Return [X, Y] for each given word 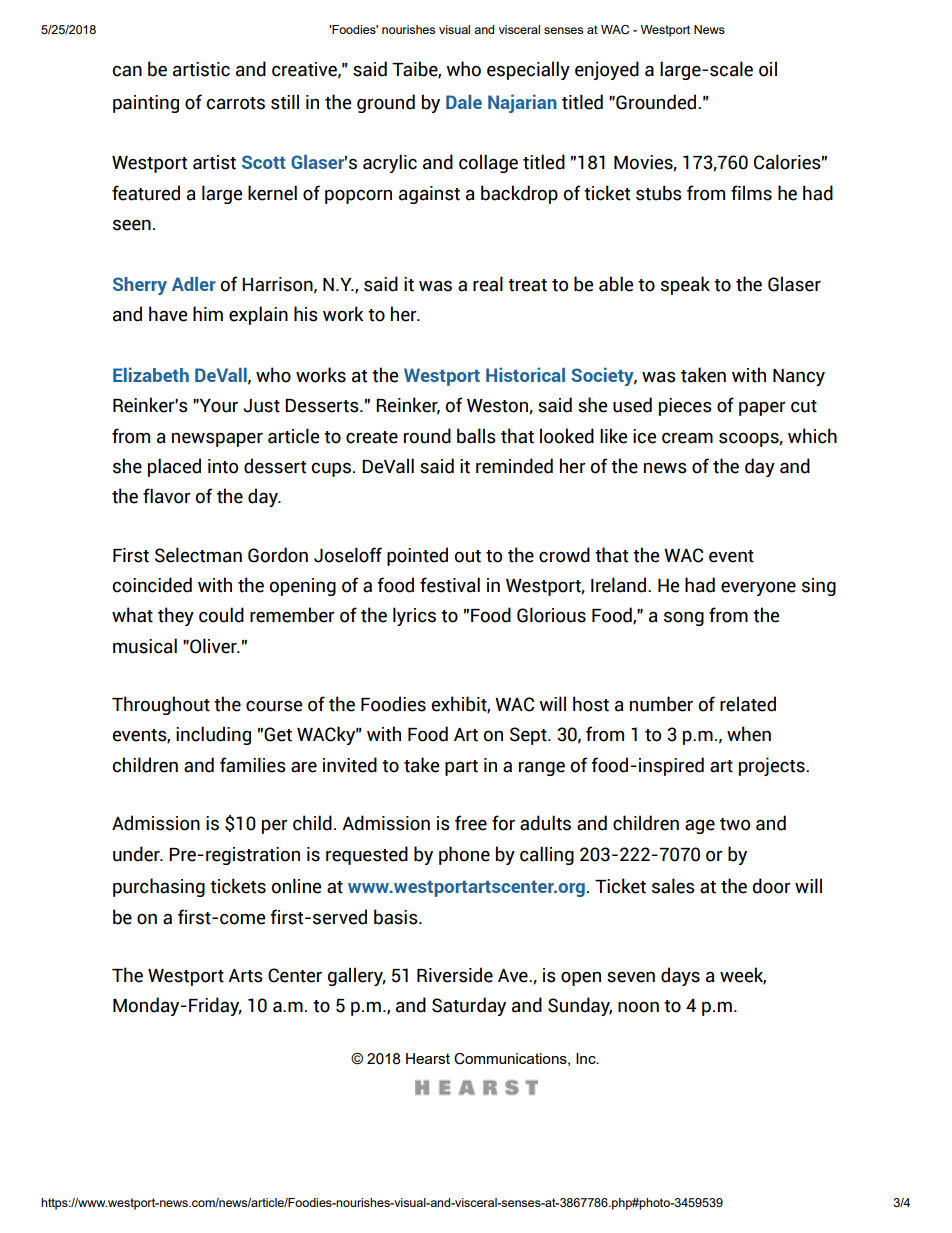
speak [685, 285]
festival [450, 585]
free [471, 823]
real [488, 284]
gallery [357, 976]
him [208, 313]
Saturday [469, 1006]
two [735, 824]
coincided [152, 585]
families [253, 765]
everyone [758, 588]
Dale [464, 102]
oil [768, 69]
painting [146, 104]
